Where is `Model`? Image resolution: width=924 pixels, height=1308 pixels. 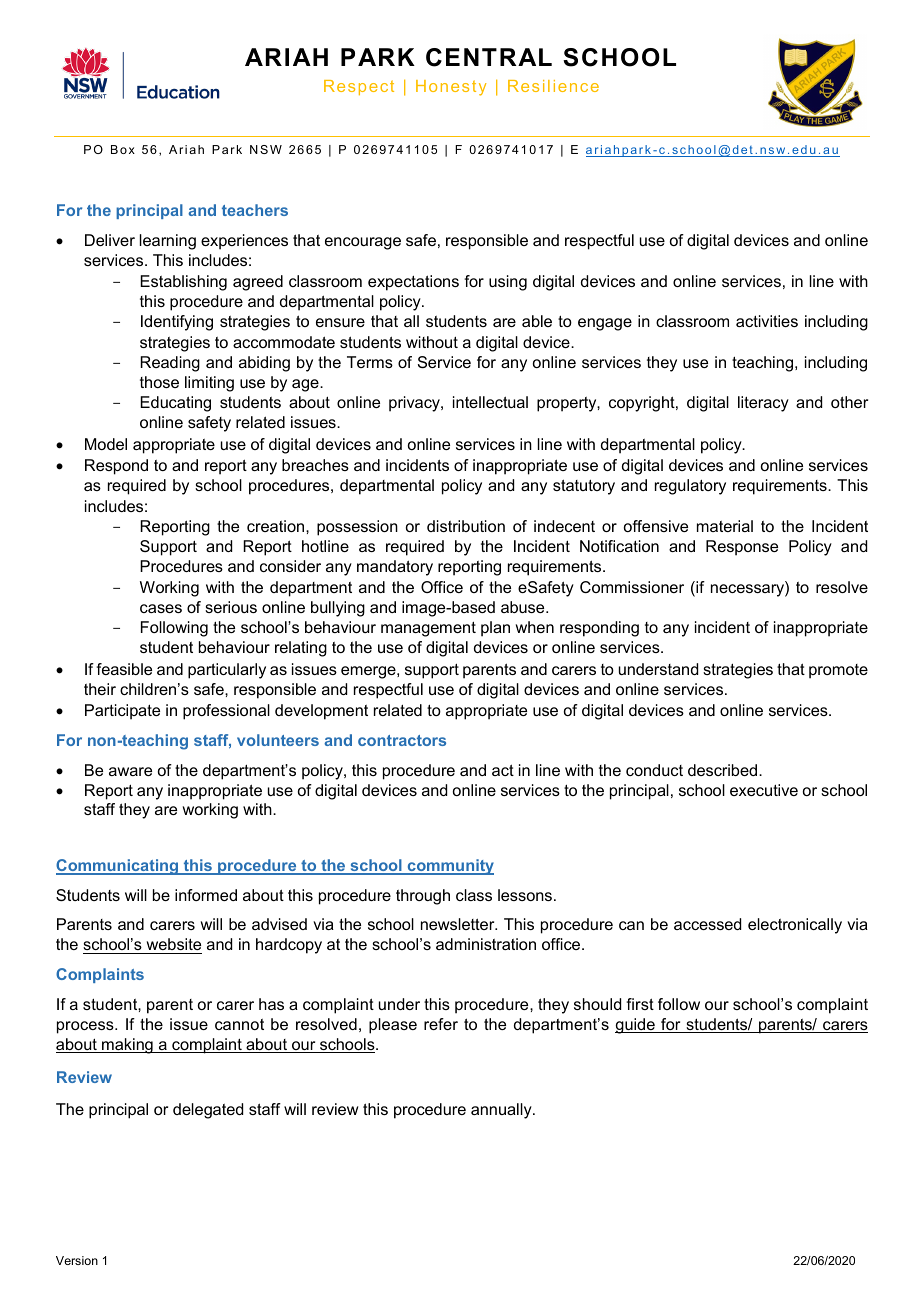 Model is located at coordinates (106, 444).
